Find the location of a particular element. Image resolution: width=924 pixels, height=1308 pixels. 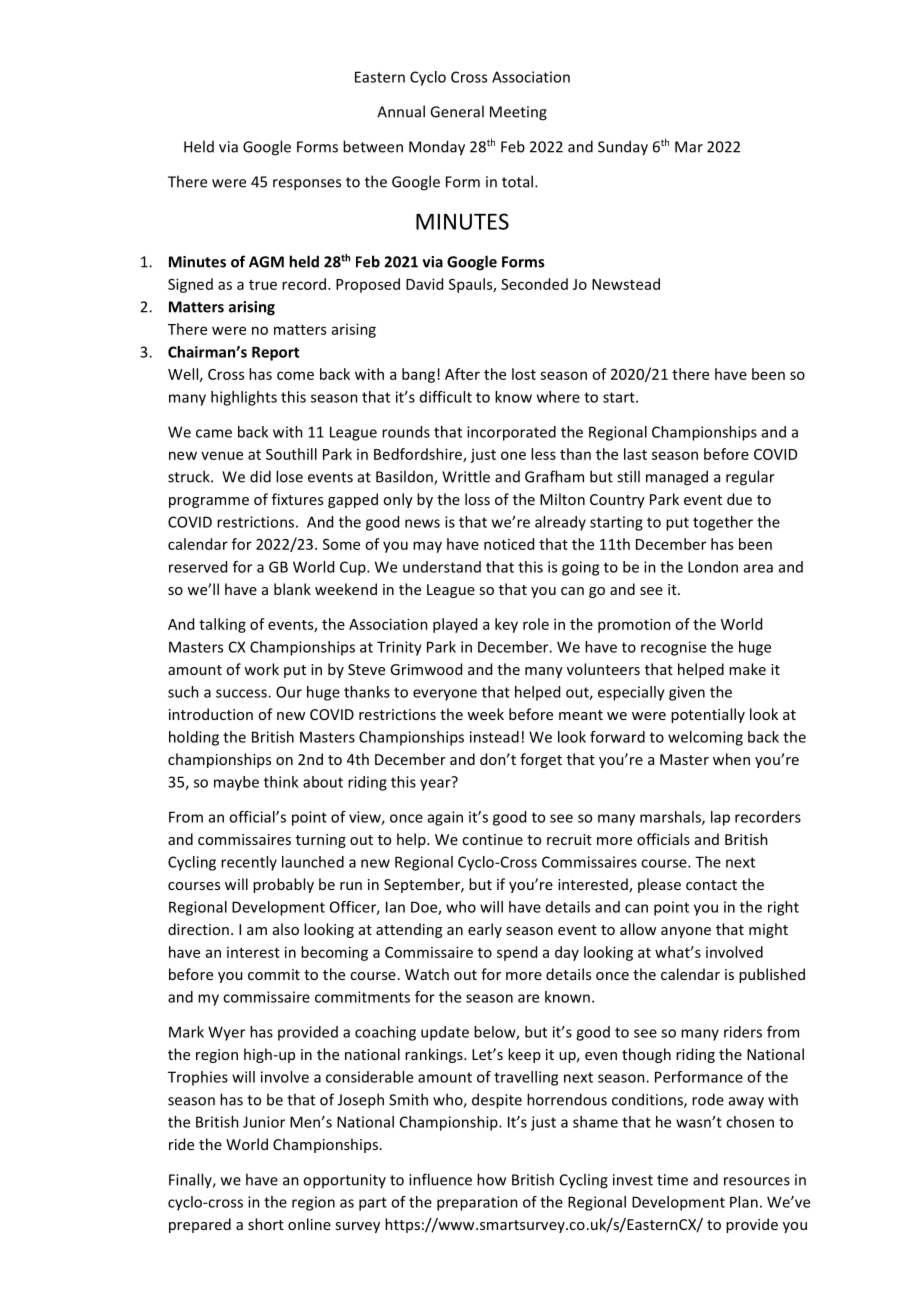

make is located at coordinates (747, 669).
